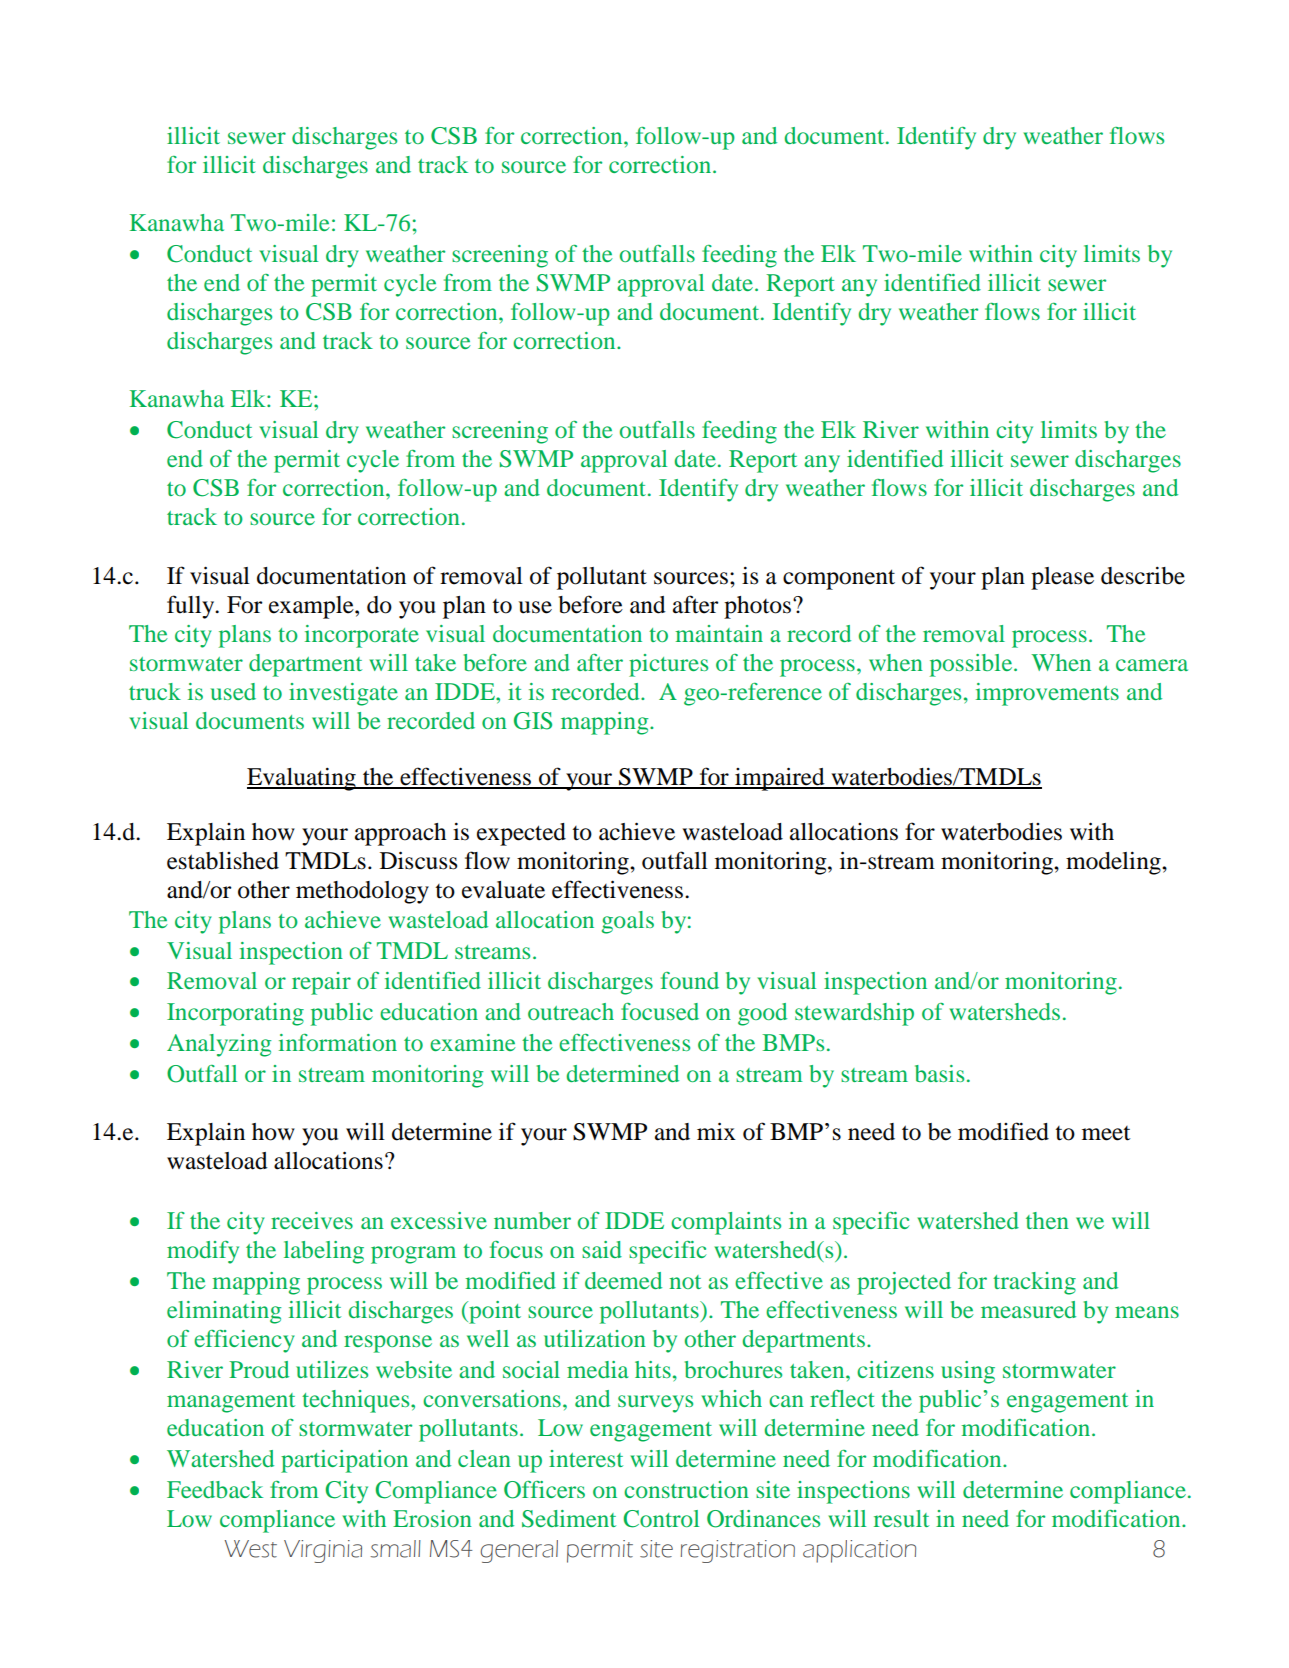 Image resolution: width=1289 pixels, height=1668 pixels. Describe the element at coordinates (250, 1549) in the screenshot. I see `West` at that location.
